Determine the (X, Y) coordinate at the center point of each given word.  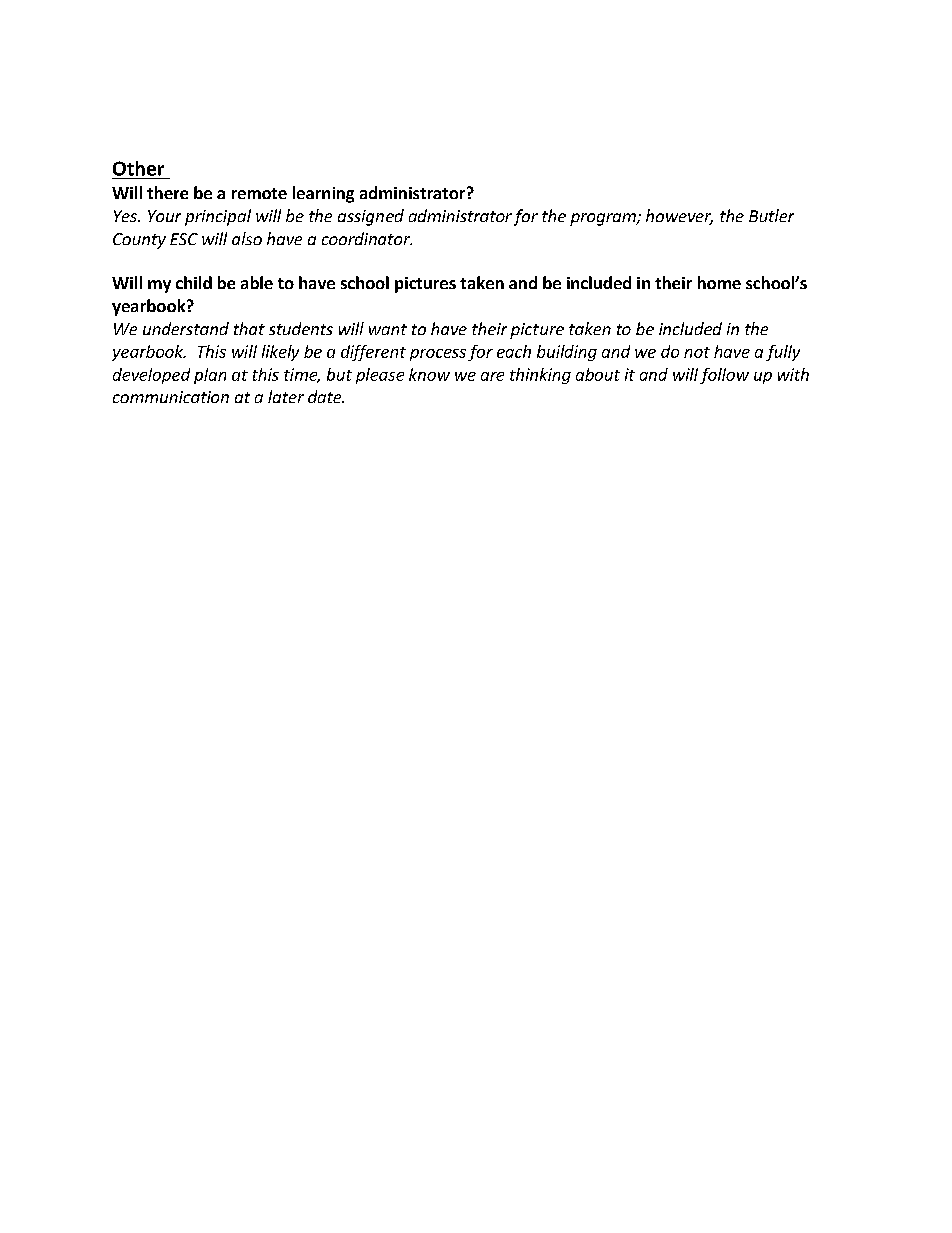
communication (171, 397)
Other (138, 168)
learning (323, 194)
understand (186, 328)
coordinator (367, 238)
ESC (184, 239)
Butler (771, 215)
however (679, 217)
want (388, 329)
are (492, 376)
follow (724, 376)
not (697, 352)
